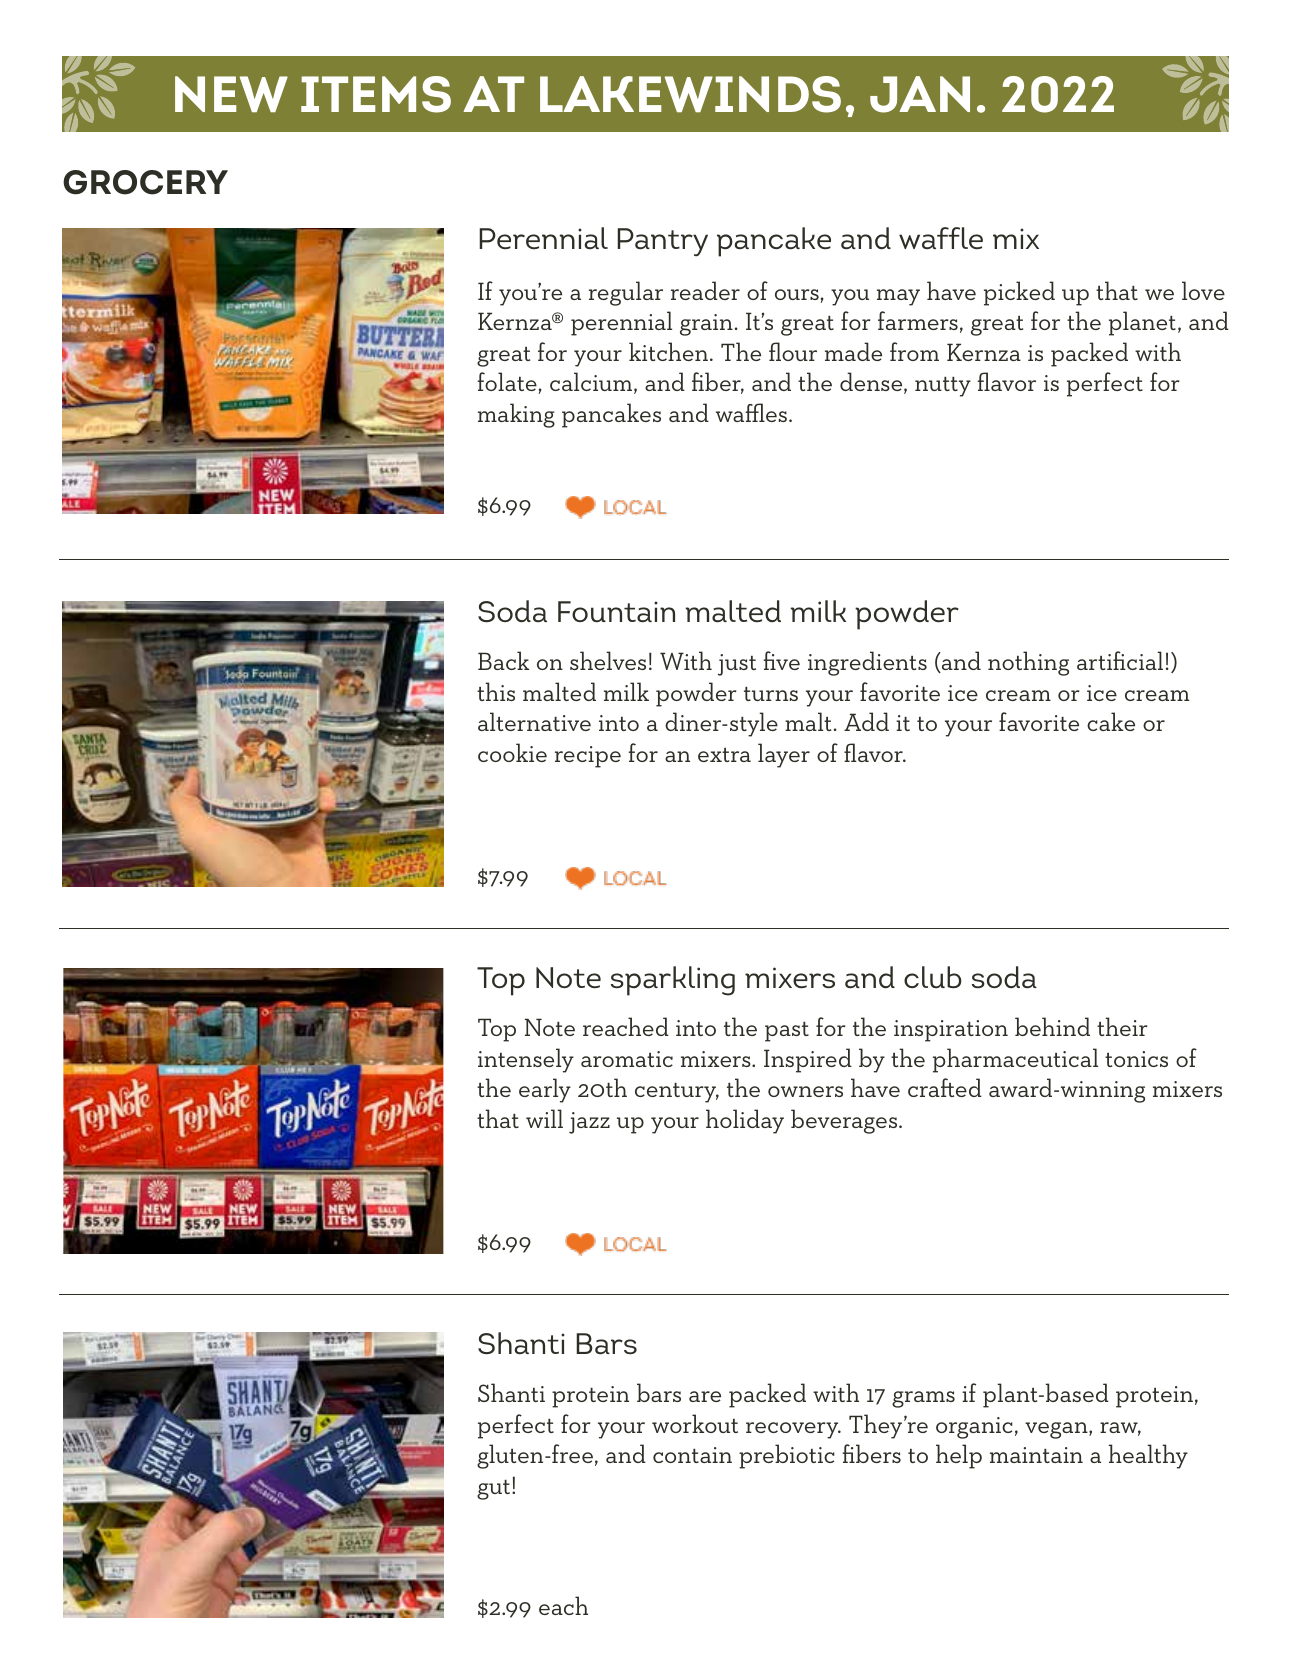 The image size is (1295, 1676). What do you see at coordinates (1028, 663) in the screenshot?
I see `nothing` at bounding box center [1028, 663].
